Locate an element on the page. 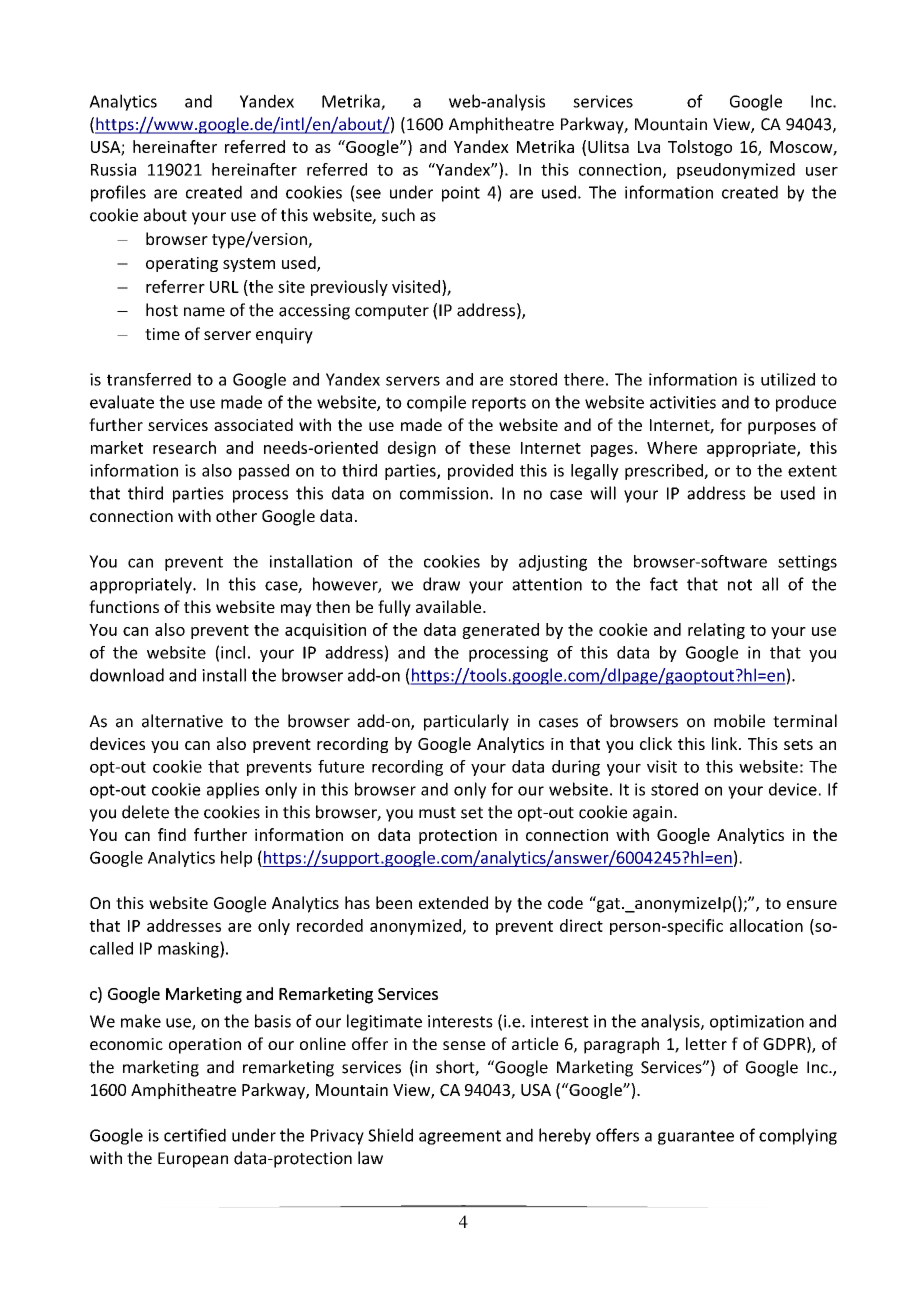 The height and width of the document is (1308, 924). prescribed is located at coordinates (665, 472).
